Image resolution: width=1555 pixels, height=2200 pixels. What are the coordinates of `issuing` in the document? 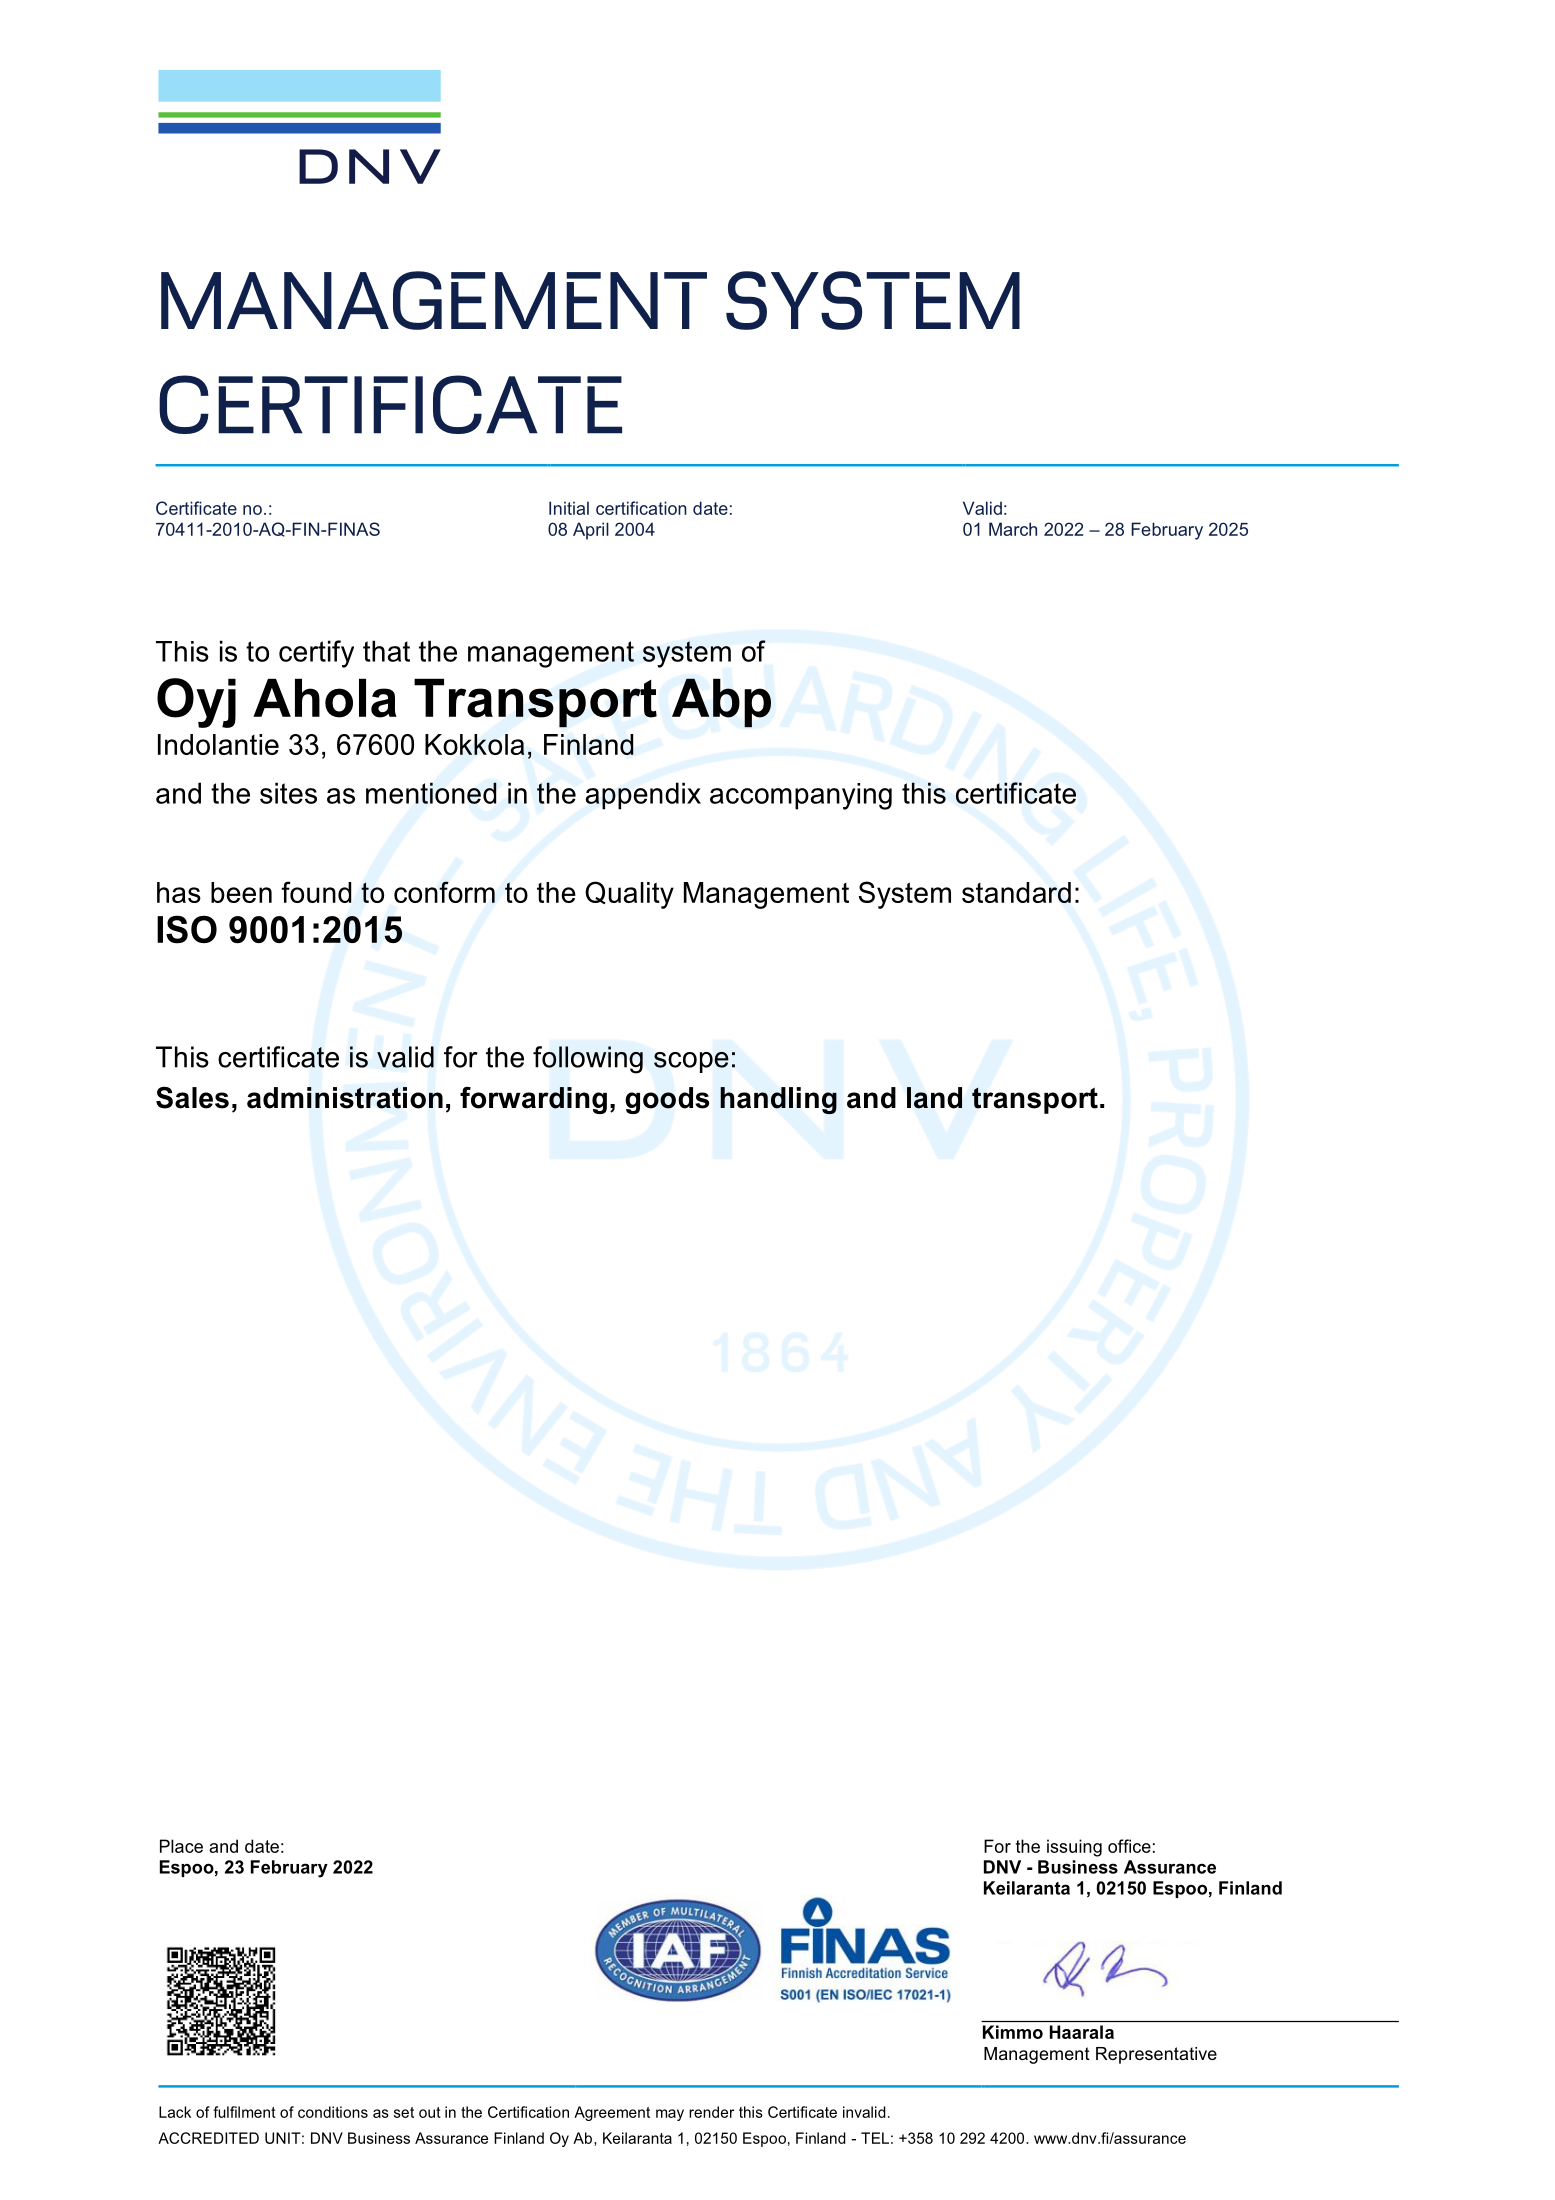 It's located at (1074, 1848).
